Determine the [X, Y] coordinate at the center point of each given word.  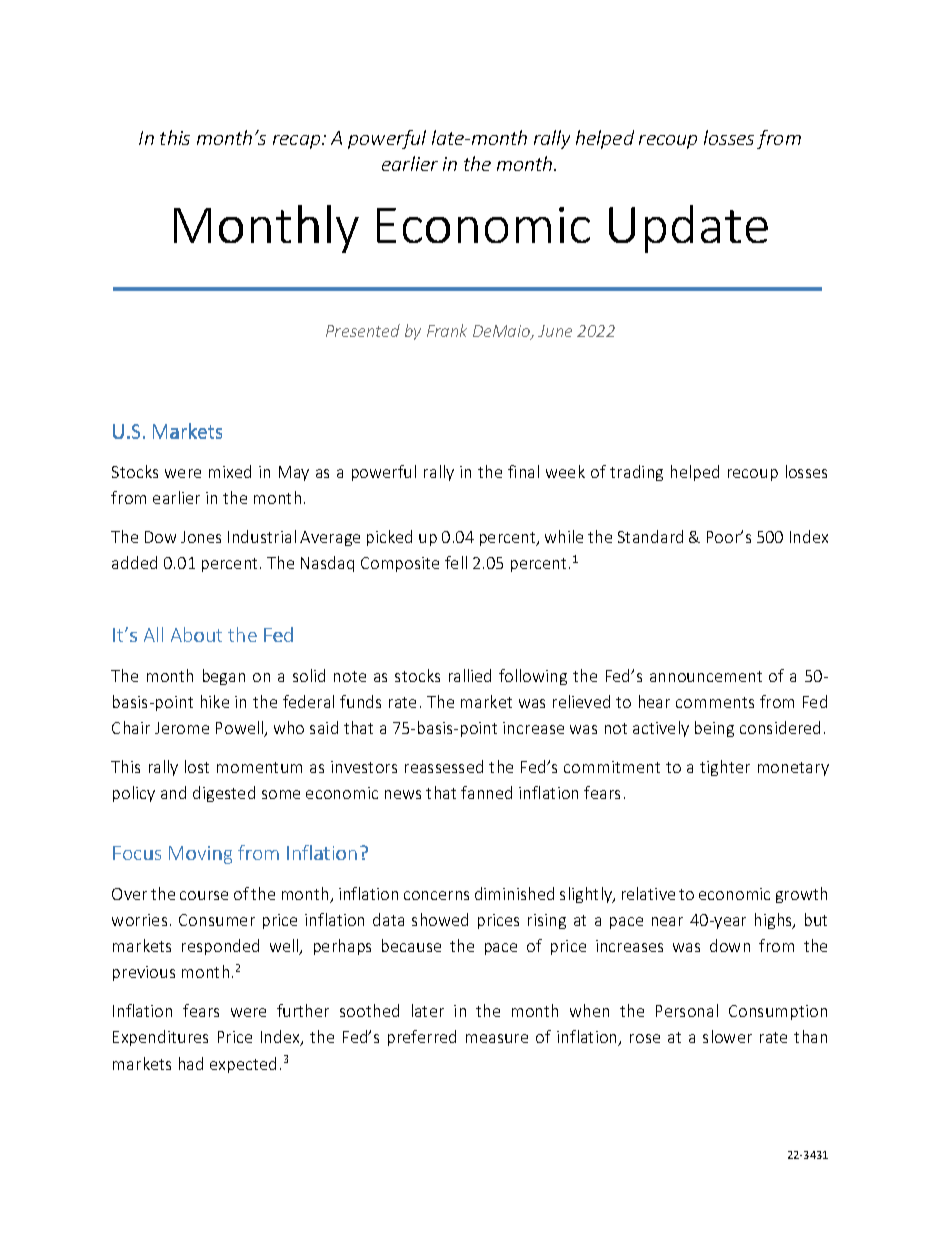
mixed [230, 471]
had [191, 1063]
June [555, 331]
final [523, 471]
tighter [725, 768]
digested [224, 794]
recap [298, 142]
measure [497, 1038]
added [134, 562]
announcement [706, 676]
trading [636, 473]
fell [456, 562]
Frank [447, 330]
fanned [486, 792]
